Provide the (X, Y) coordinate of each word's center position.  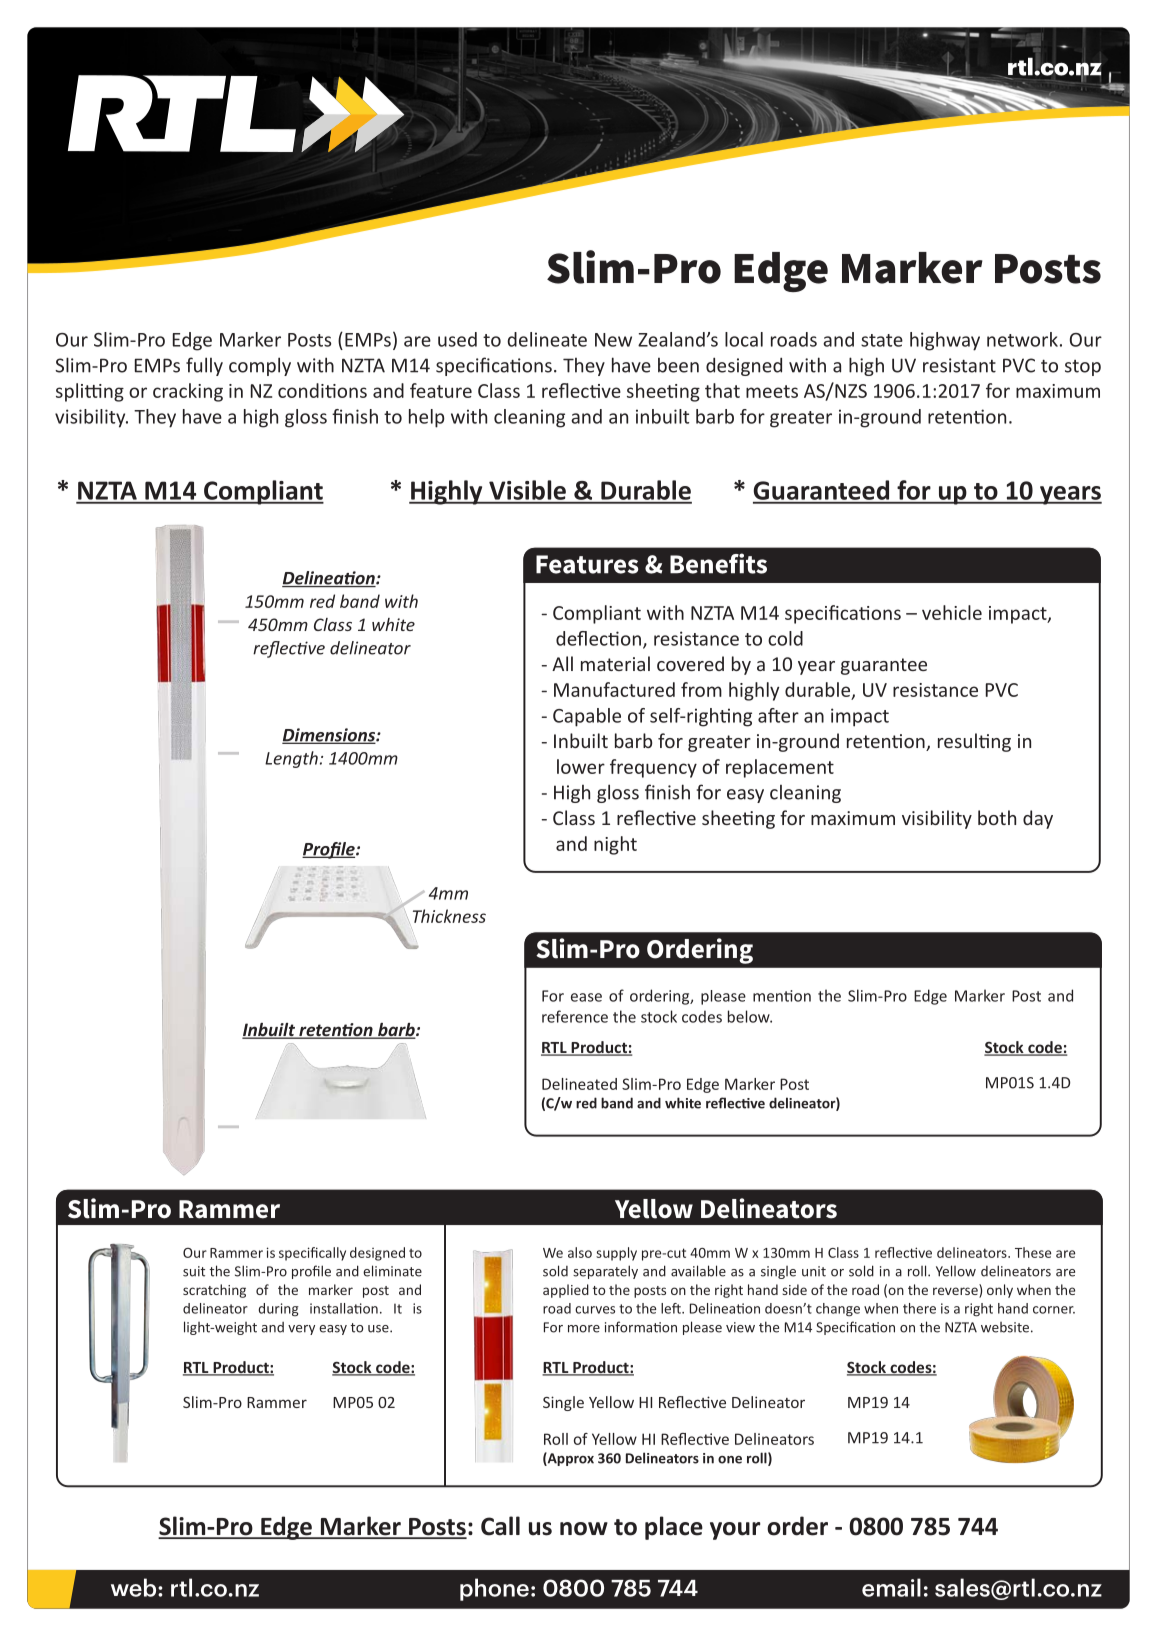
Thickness (449, 916)
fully (204, 366)
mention (782, 996)
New (613, 340)
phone (494, 1589)
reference (575, 1016)
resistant (959, 365)
